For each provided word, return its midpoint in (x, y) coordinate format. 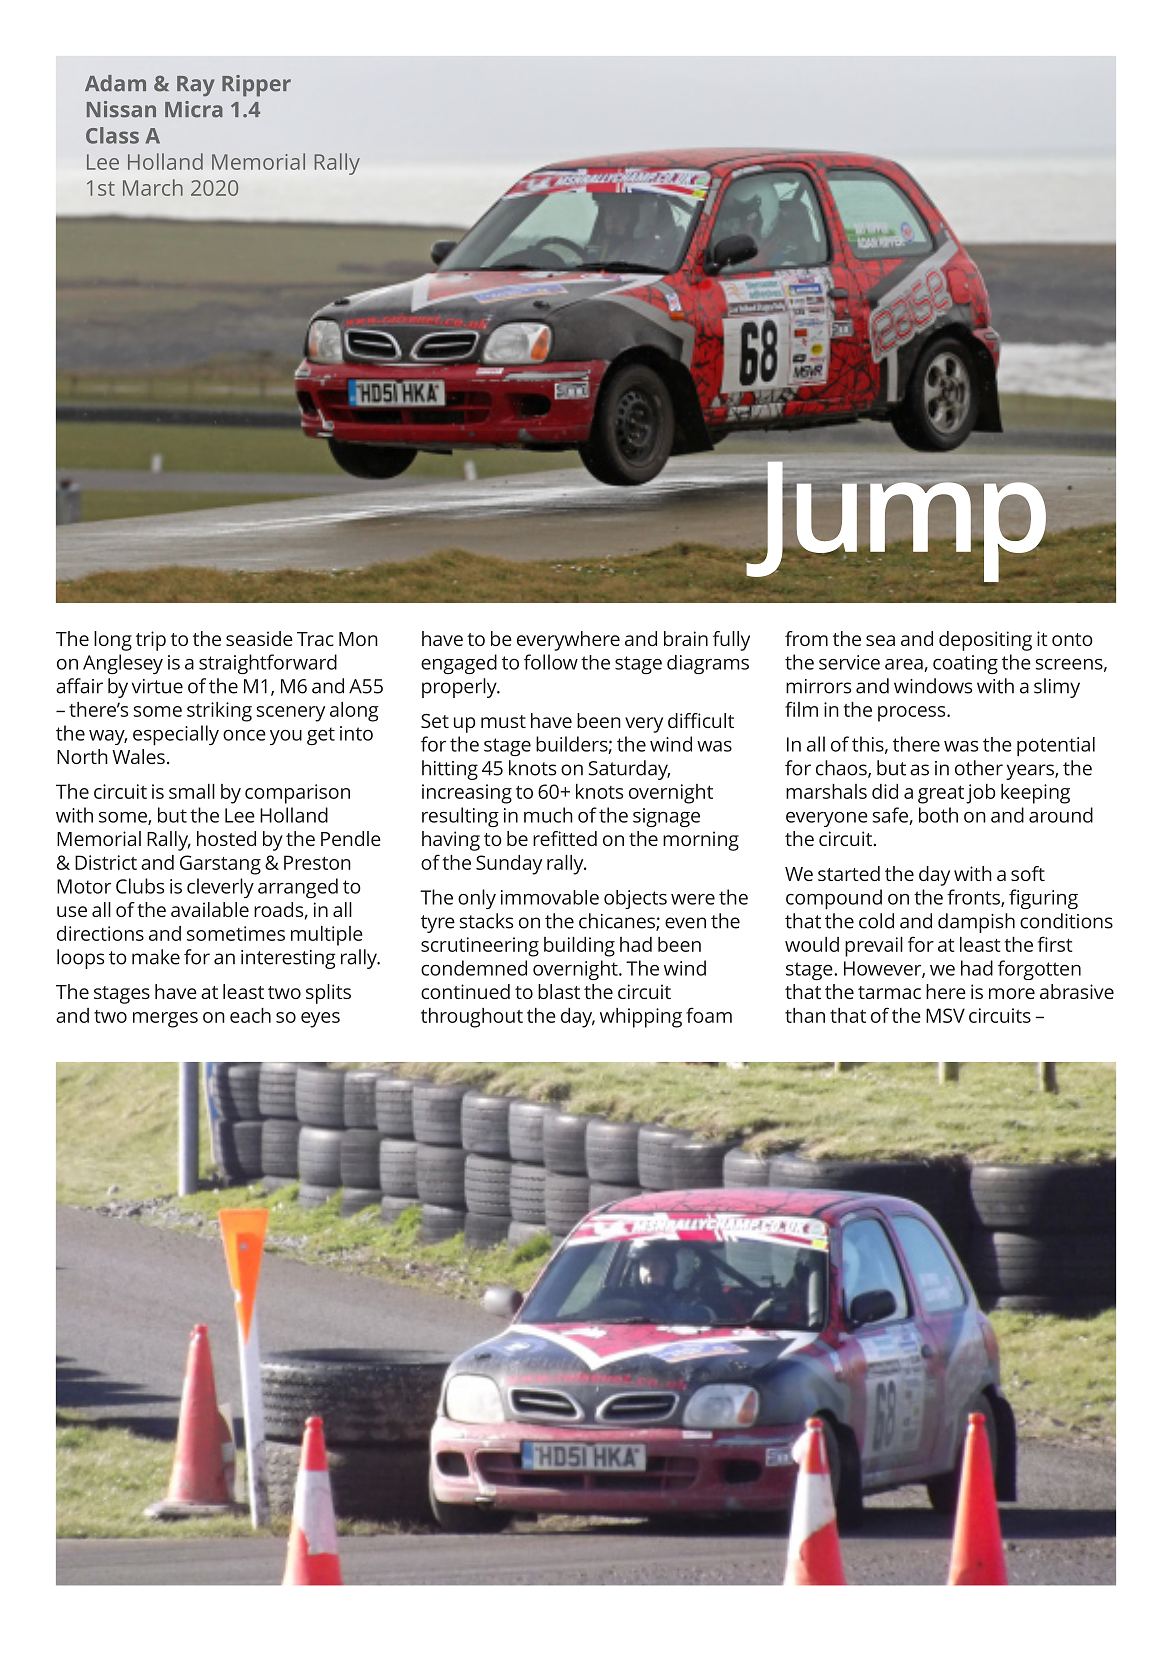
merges (165, 1020)
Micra (194, 109)
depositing (985, 641)
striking (219, 712)
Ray (196, 86)
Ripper (256, 86)
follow (551, 662)
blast (559, 991)
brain (686, 638)
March (153, 187)
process (913, 714)
